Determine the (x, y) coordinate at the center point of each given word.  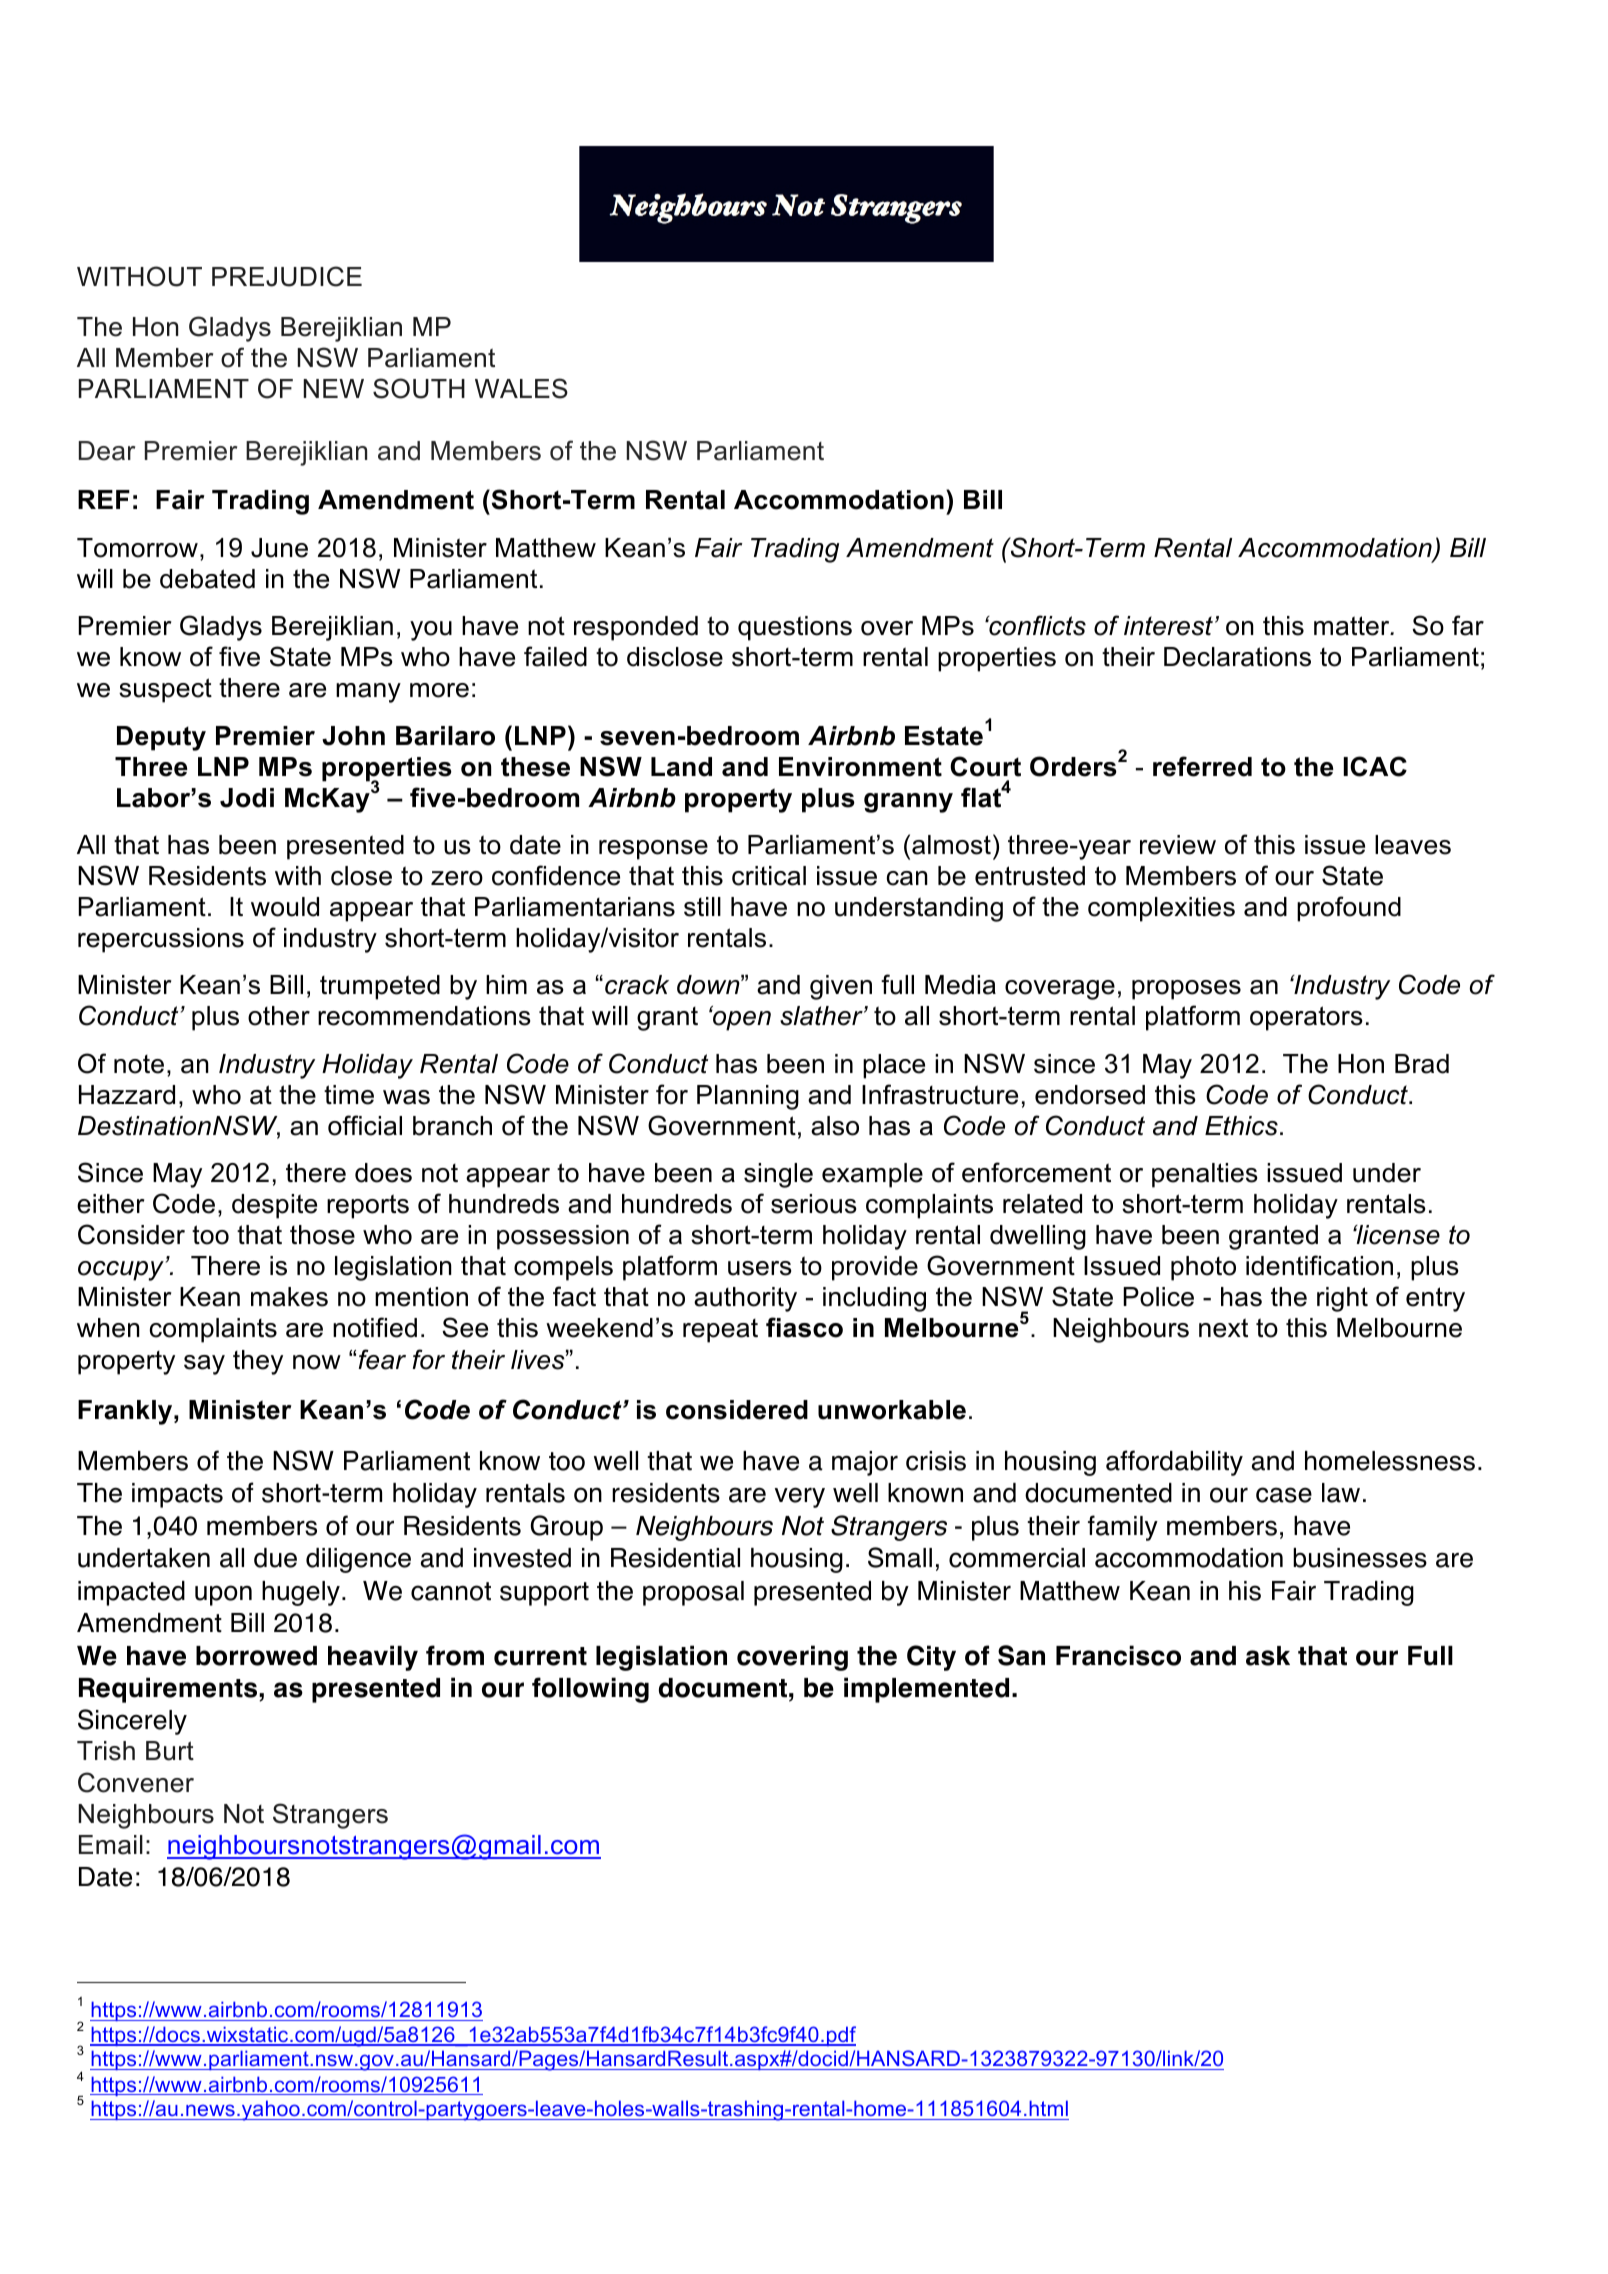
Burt (170, 1751)
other (279, 1016)
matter (1353, 626)
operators (1306, 1018)
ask (1268, 1656)
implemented (926, 1690)
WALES (521, 388)
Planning (748, 1097)
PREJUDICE (287, 276)
